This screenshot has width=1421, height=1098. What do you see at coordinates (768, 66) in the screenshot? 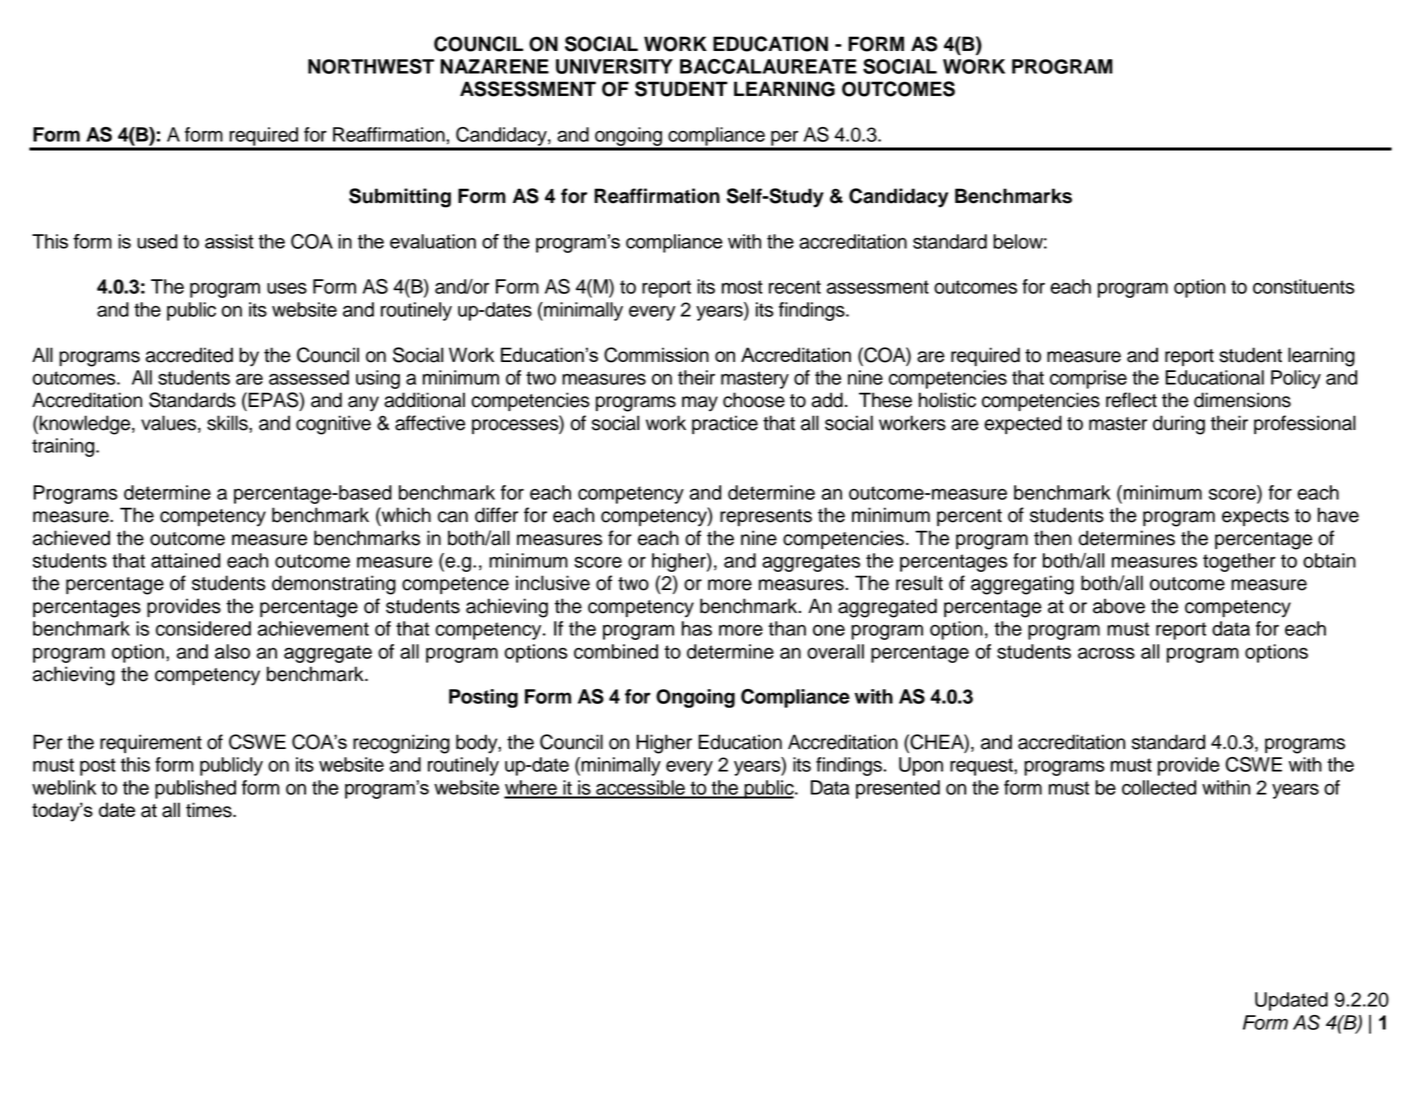
I see `BACCALAUREATE` at bounding box center [768, 66].
